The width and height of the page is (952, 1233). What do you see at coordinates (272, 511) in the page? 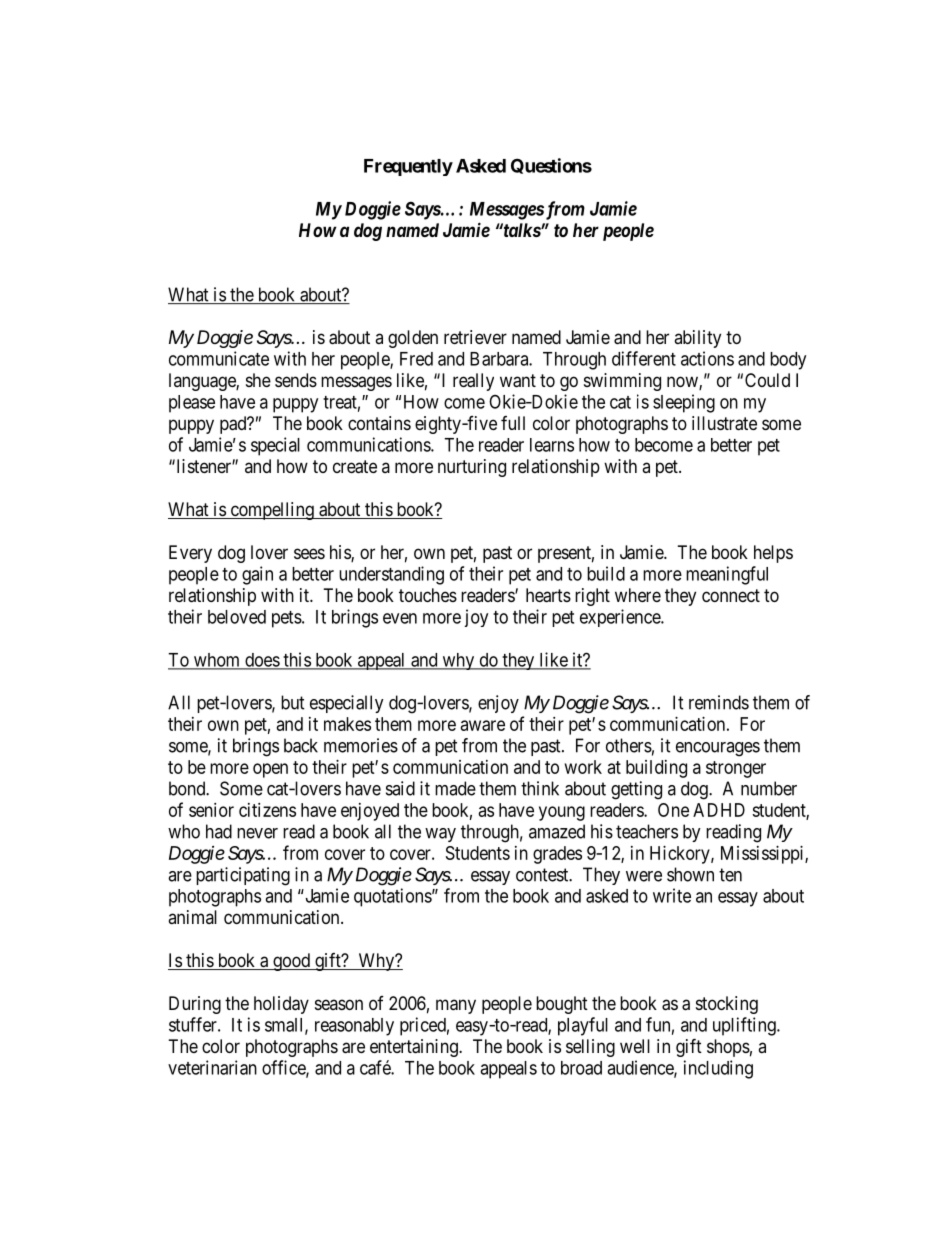
I see `compelling` at bounding box center [272, 511].
